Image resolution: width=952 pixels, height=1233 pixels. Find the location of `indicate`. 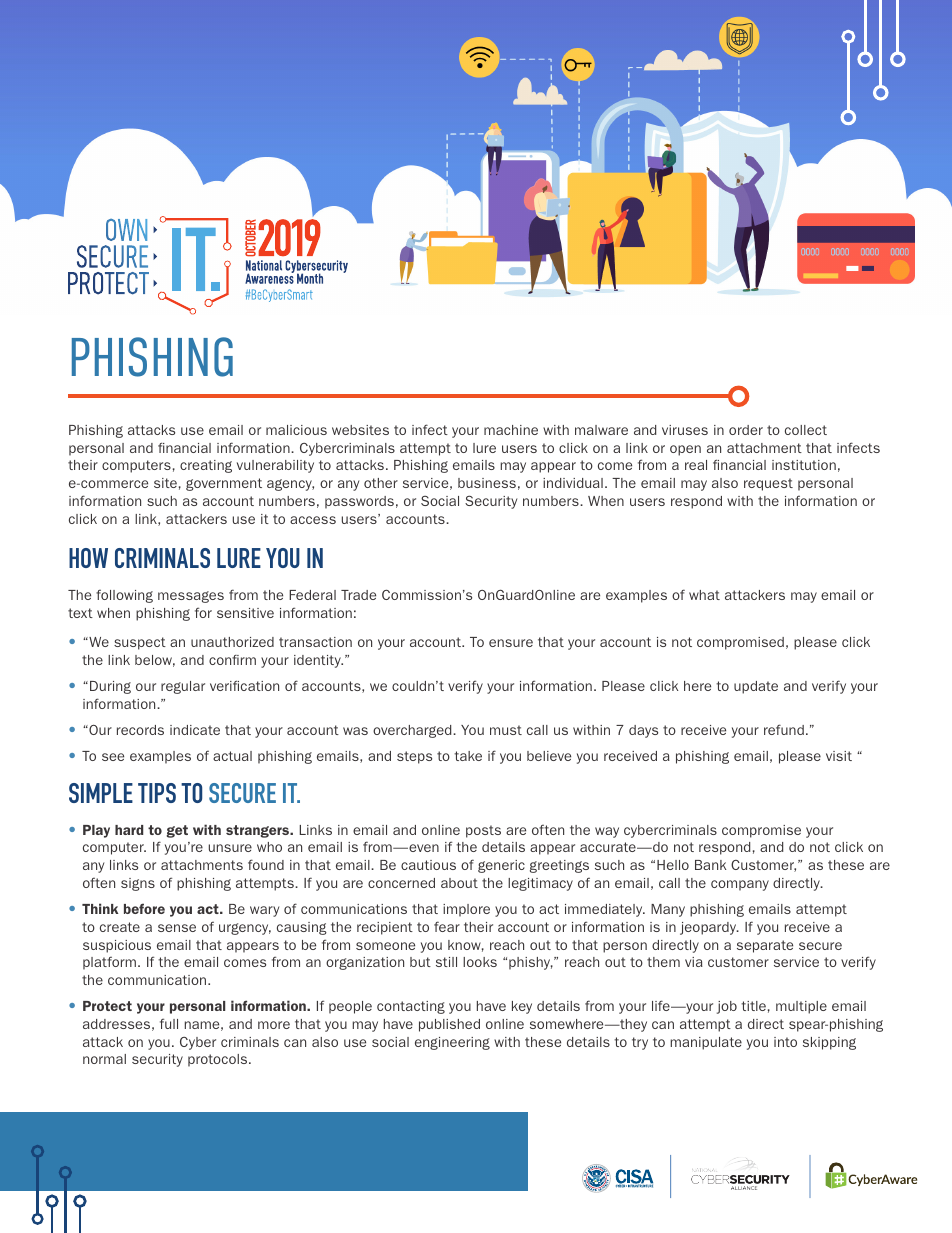

indicate is located at coordinates (195, 730).
